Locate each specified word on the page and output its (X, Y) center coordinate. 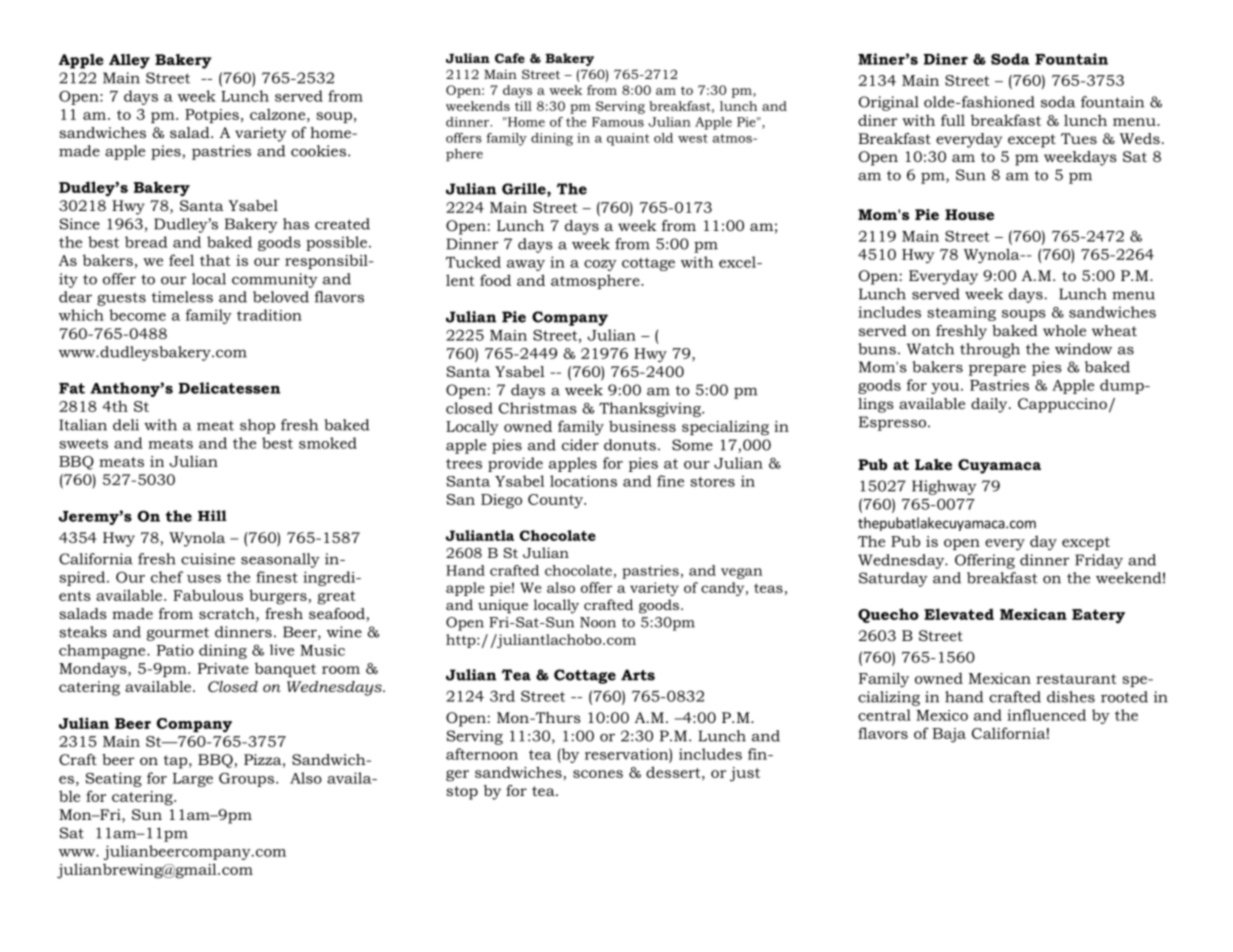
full (953, 120)
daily (990, 405)
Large (193, 780)
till (523, 106)
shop (257, 426)
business (642, 426)
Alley (129, 61)
